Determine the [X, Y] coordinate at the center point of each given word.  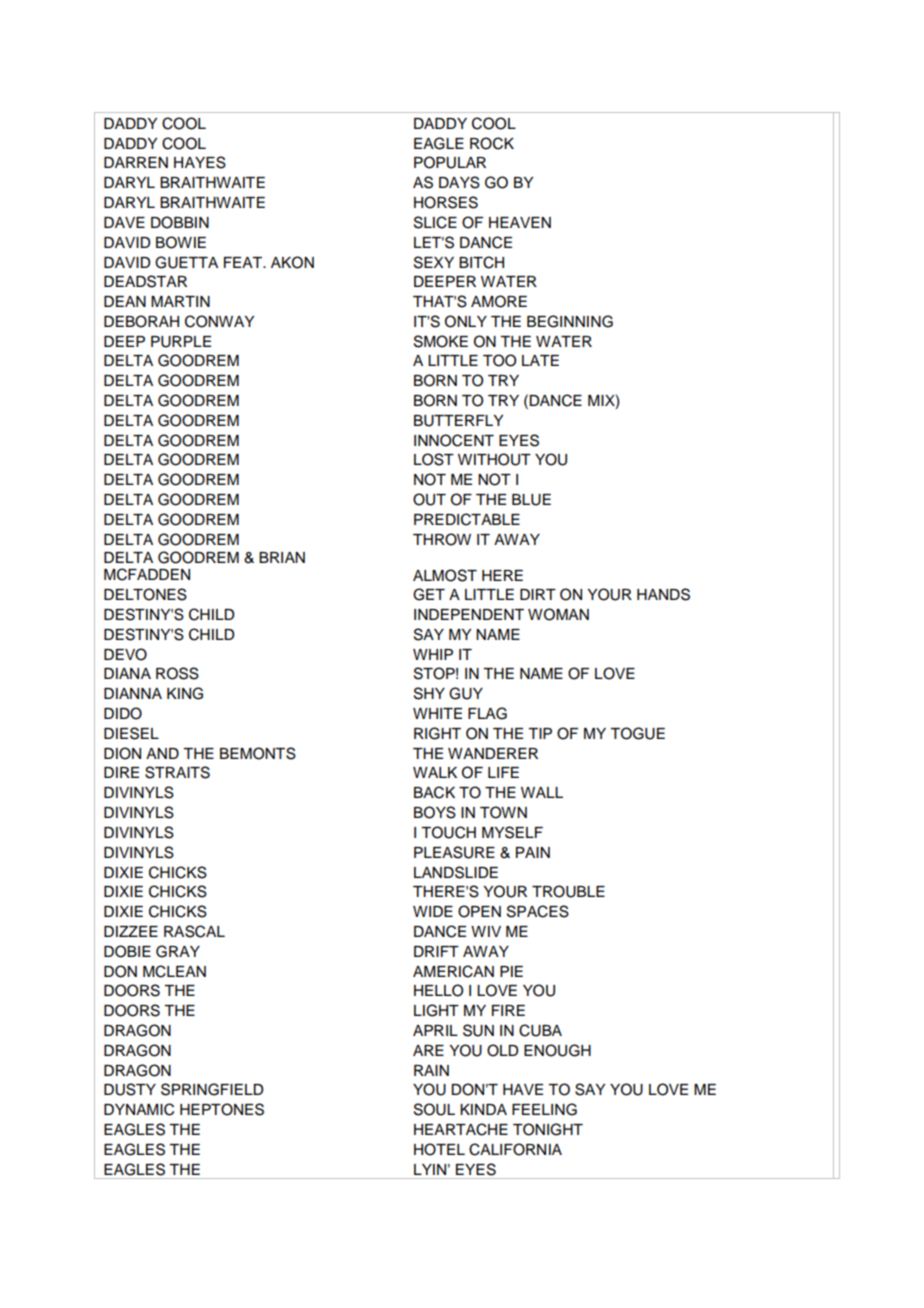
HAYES [200, 162]
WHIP [433, 654]
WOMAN [558, 614]
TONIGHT [548, 1129]
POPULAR [450, 162]
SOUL [434, 1109]
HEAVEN [520, 222]
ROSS [177, 673]
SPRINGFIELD [212, 1089]
